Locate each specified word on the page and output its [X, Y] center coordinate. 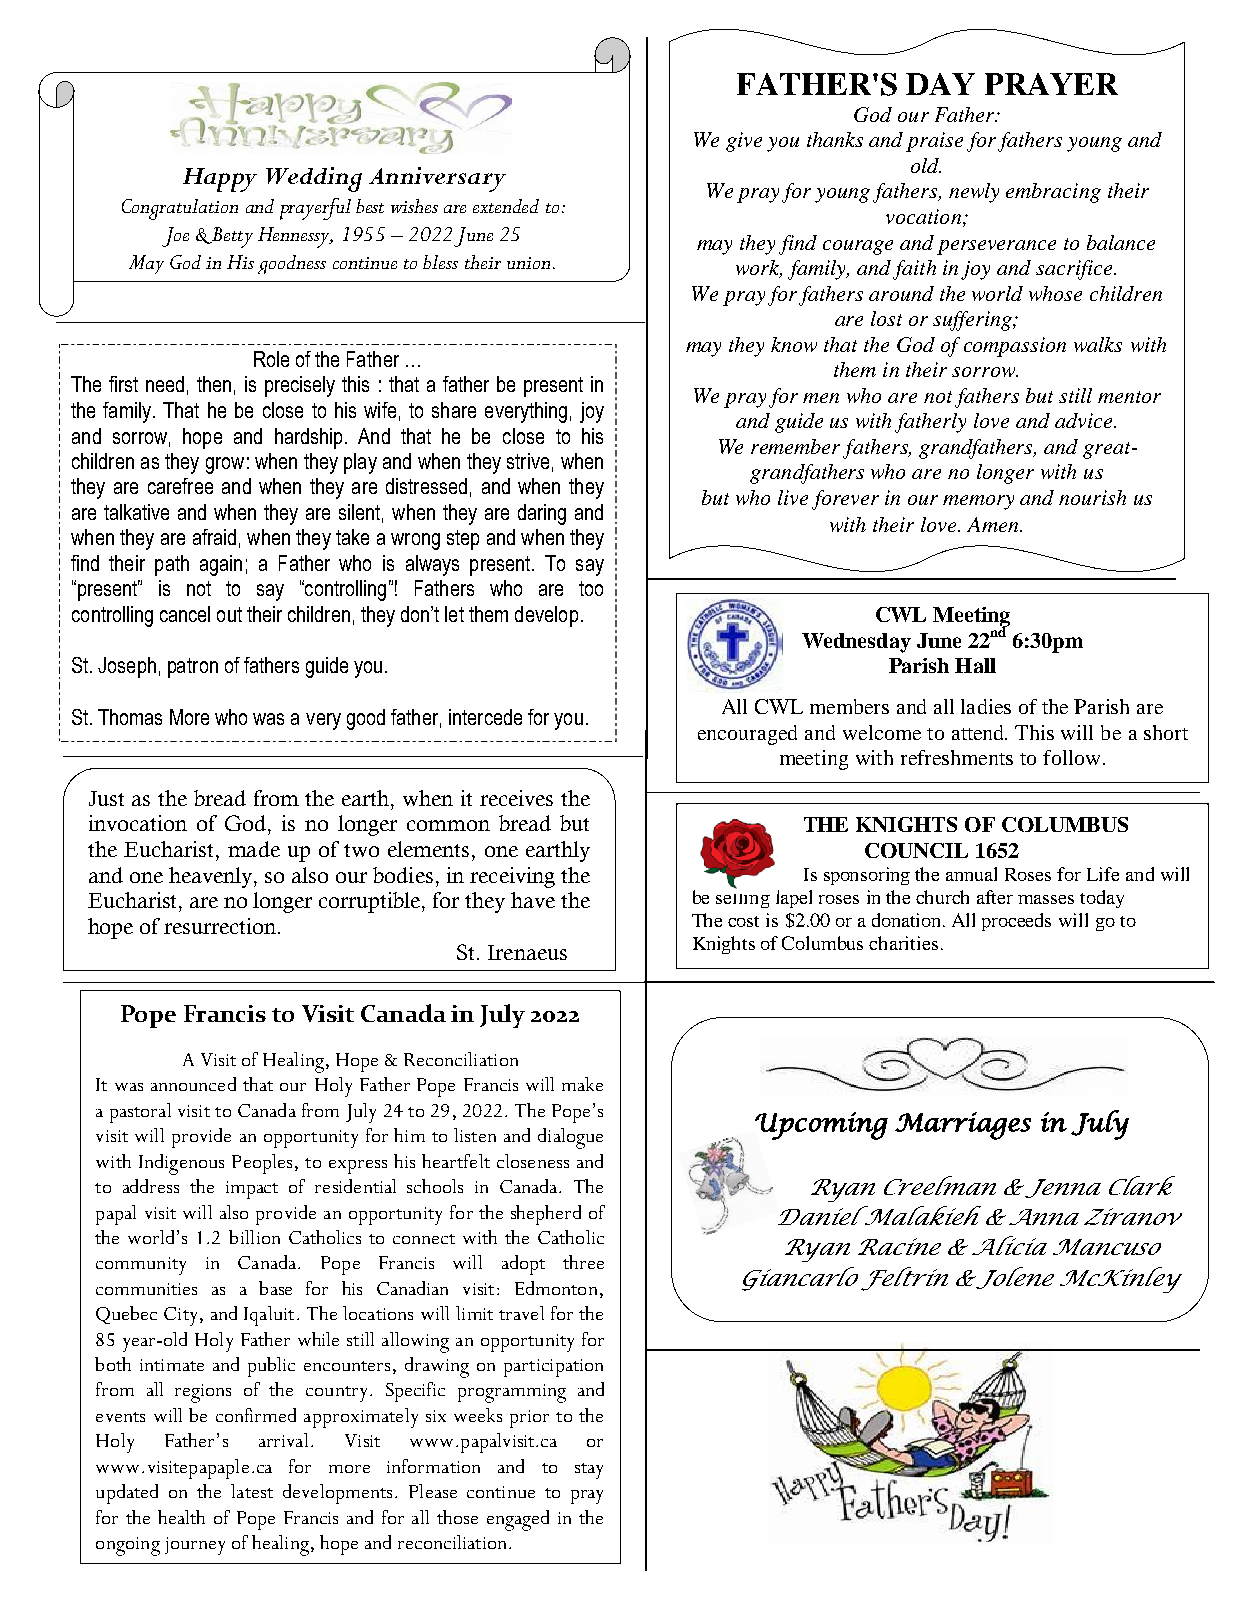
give [744, 142]
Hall [975, 665]
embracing [1053, 193]
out [229, 614]
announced [193, 1084]
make [582, 1084]
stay [589, 1471]
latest [252, 1491]
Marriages [963, 1126]
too [591, 588]
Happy [220, 180]
